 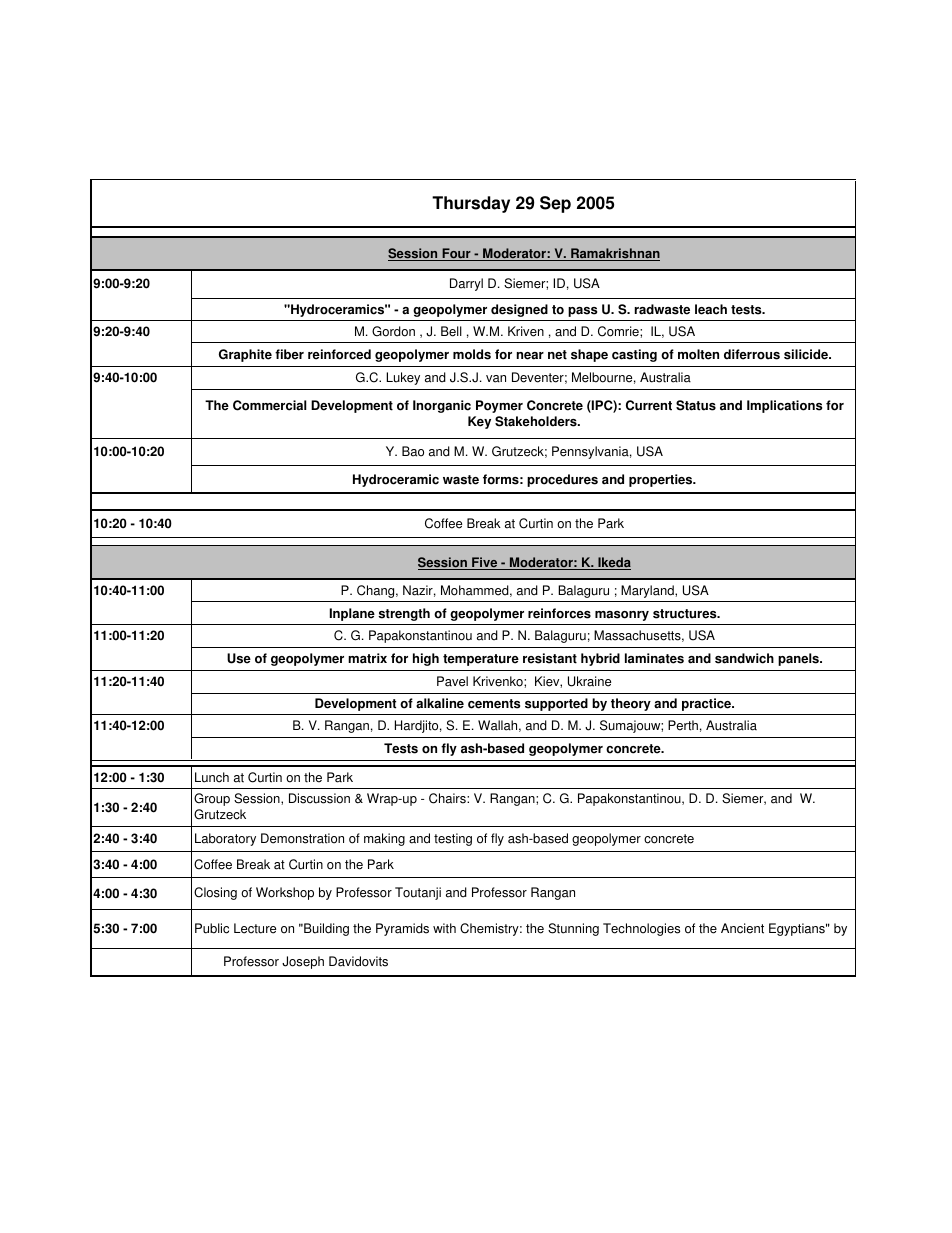 I want to click on Commercial, so click(x=270, y=405).
